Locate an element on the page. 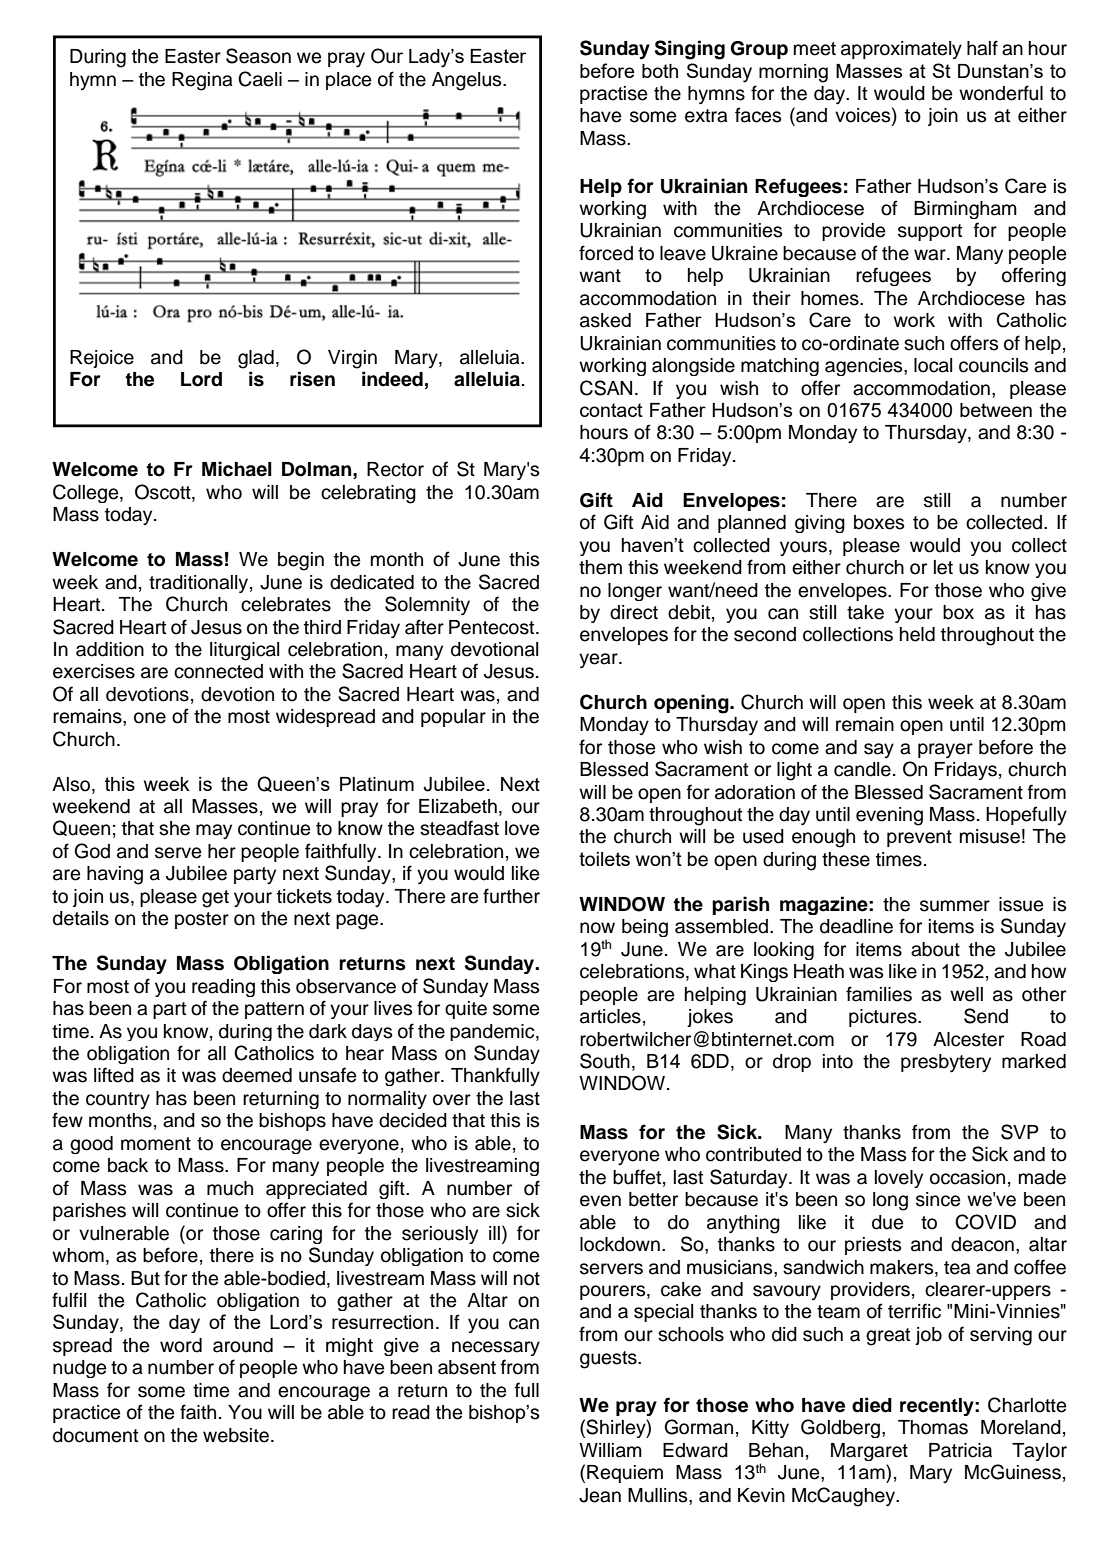 The image size is (1106, 1565). practise is located at coordinates (613, 95).
